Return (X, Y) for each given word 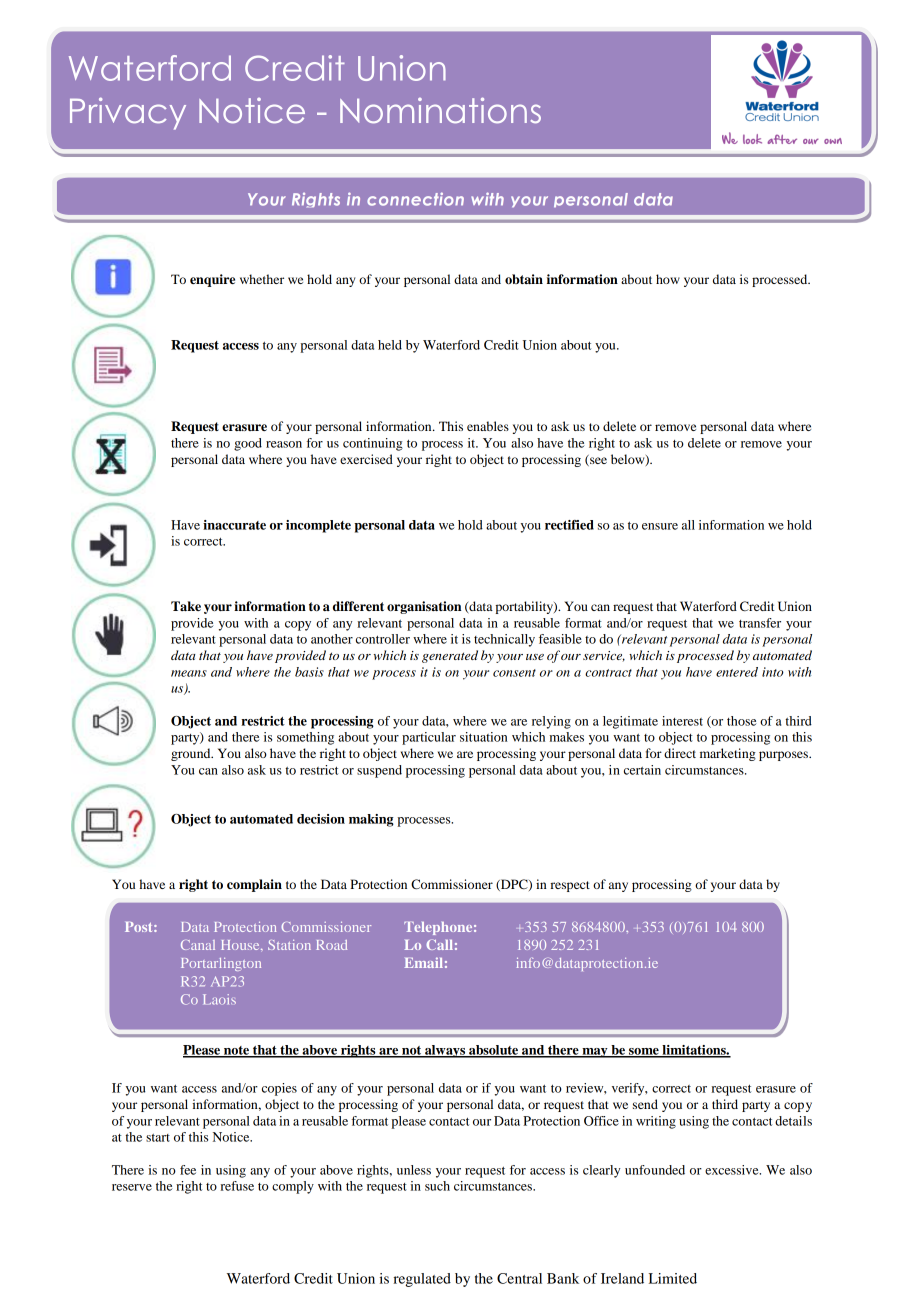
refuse (237, 1186)
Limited (673, 1278)
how (668, 279)
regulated (422, 1280)
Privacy (128, 113)
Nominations (440, 110)
